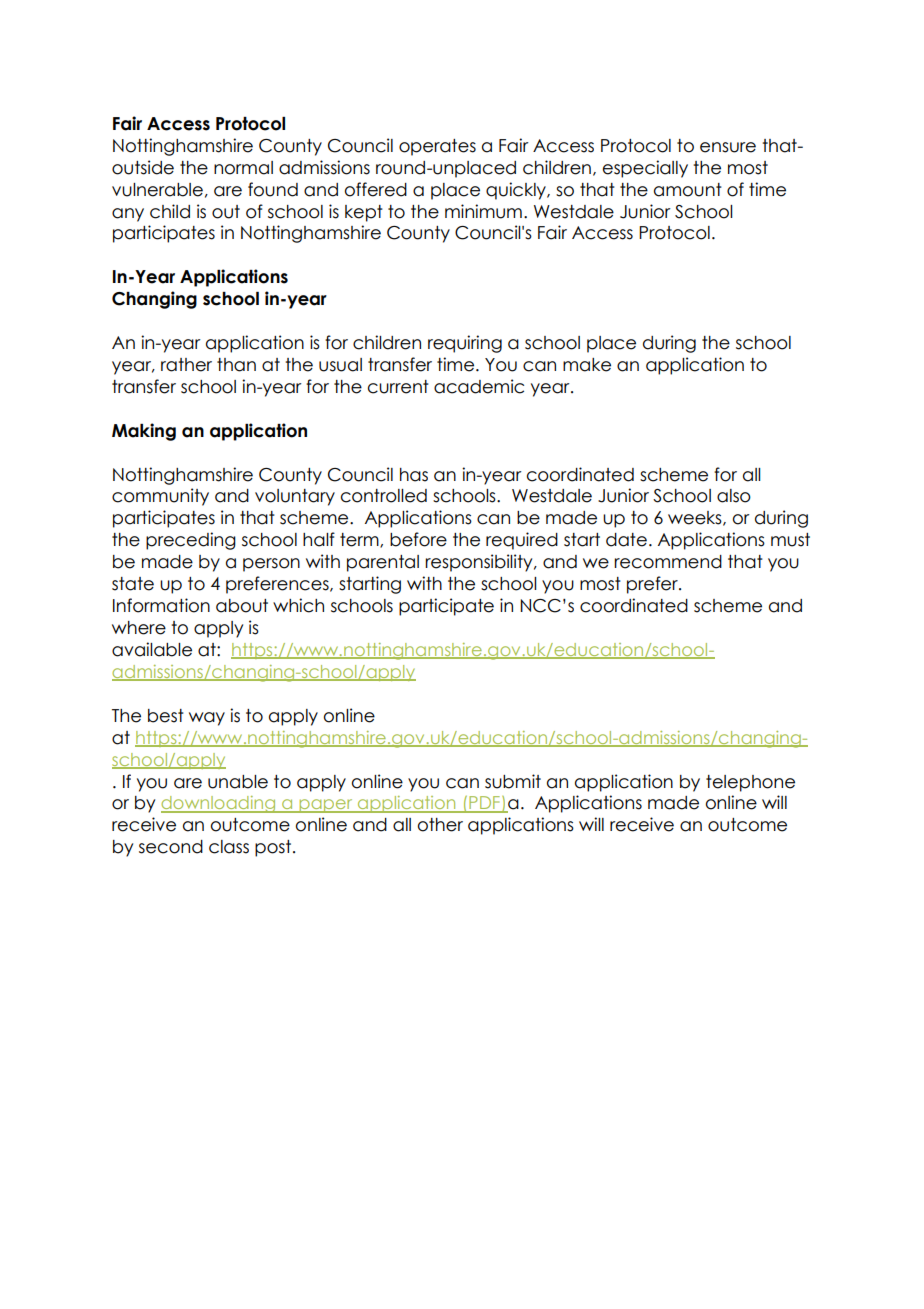 Image resolution: width=924 pixels, height=1309 pixels. Describe the element at coordinates (728, 147) in the screenshot. I see `ensure` at that location.
